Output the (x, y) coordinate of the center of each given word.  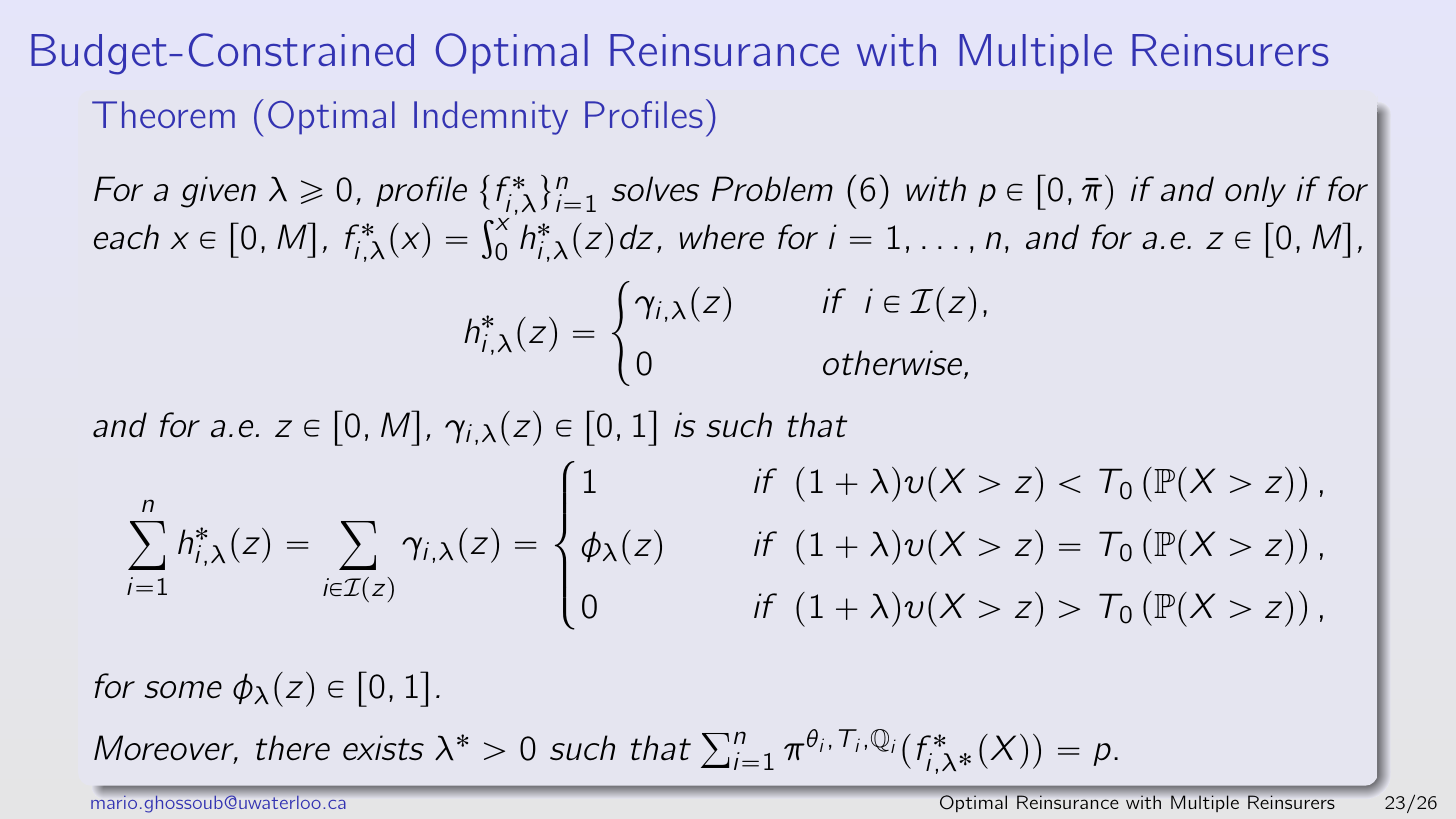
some (183, 690)
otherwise (892, 363)
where (722, 237)
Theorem (163, 114)
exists (383, 748)
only (1255, 191)
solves (655, 189)
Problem (772, 189)
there (293, 748)
